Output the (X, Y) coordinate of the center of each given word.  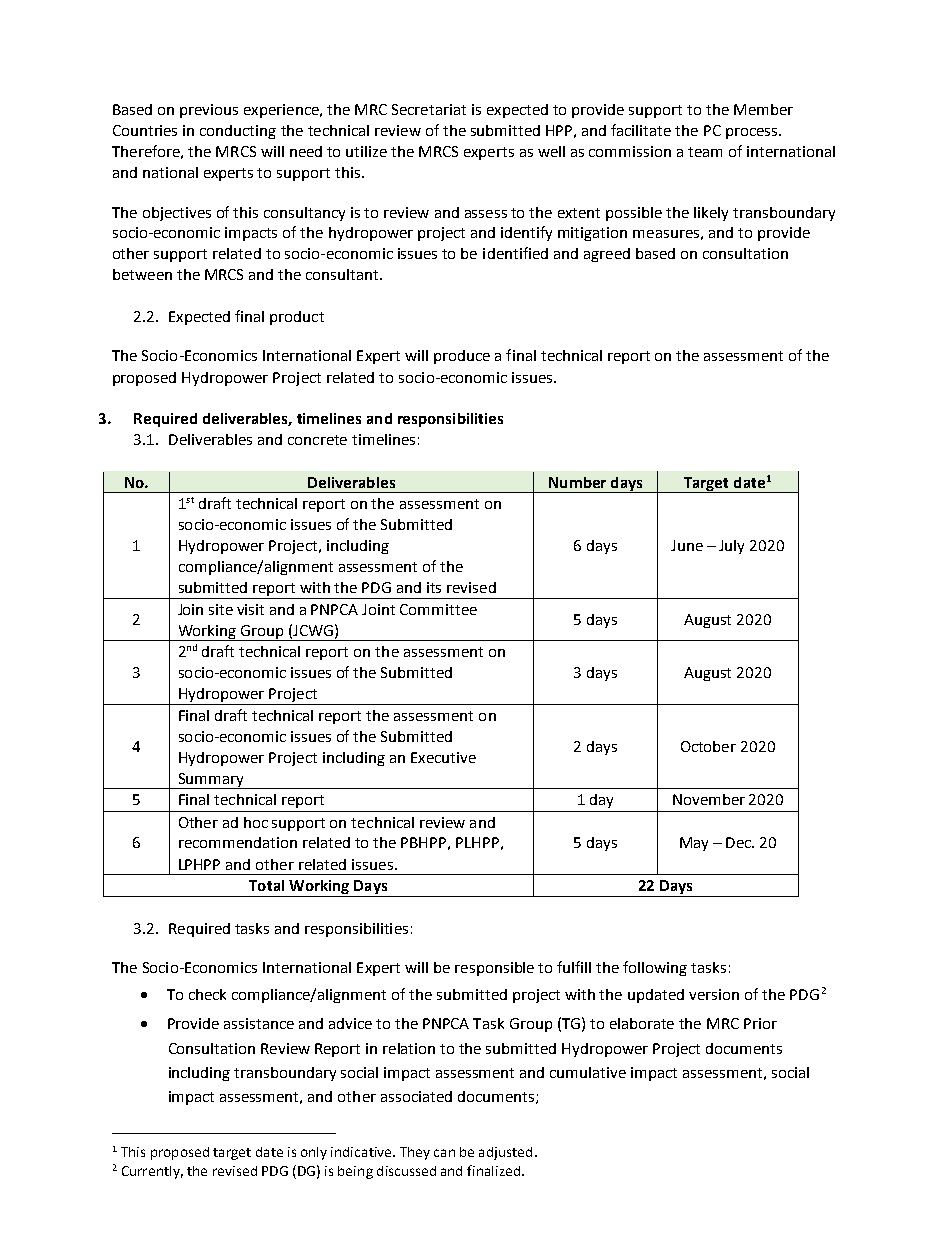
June (687, 545)
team (705, 152)
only (314, 1153)
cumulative (588, 1072)
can (444, 1153)
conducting (238, 132)
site (221, 609)
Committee (438, 609)
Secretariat (429, 109)
